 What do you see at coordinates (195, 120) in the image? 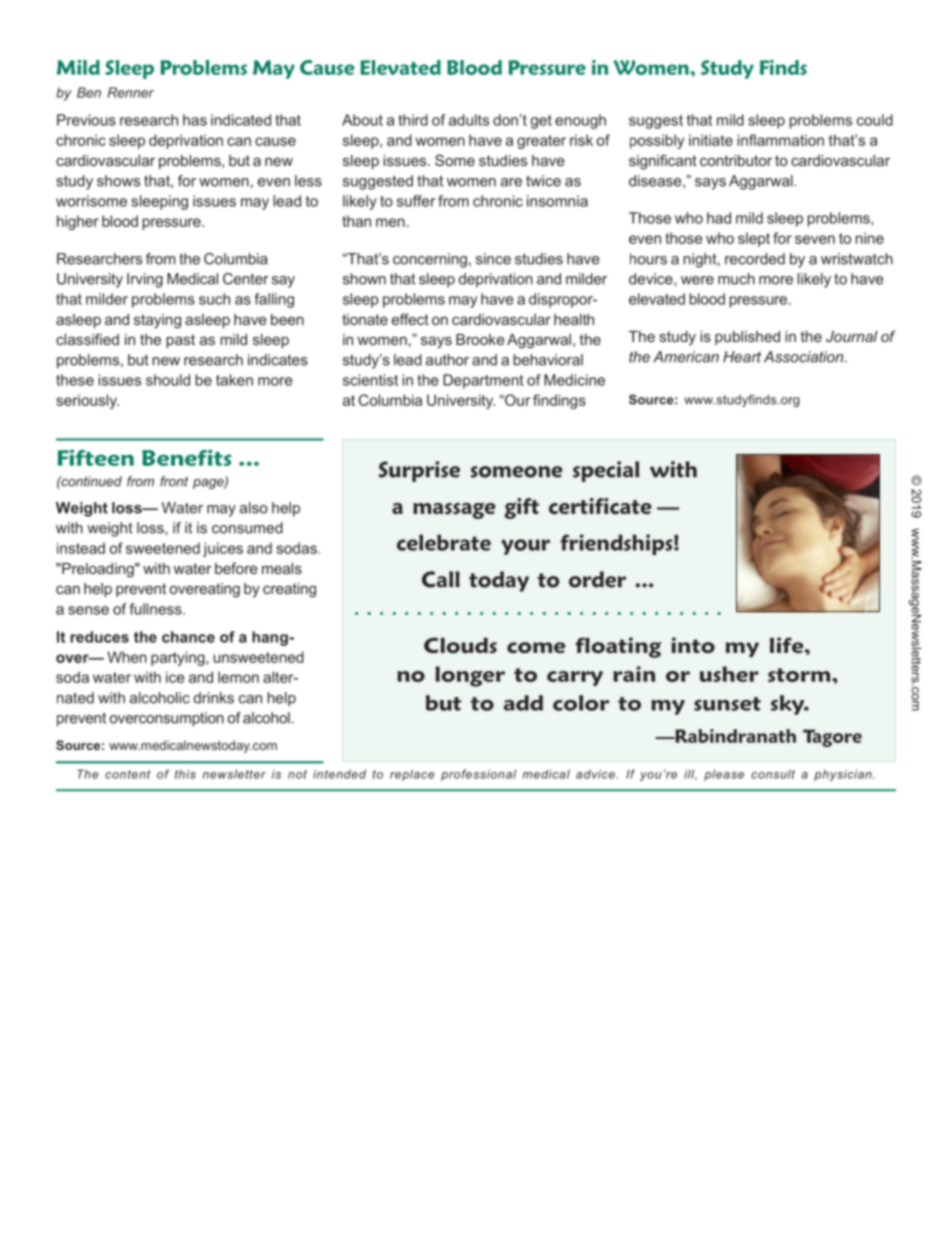
I see `has` at bounding box center [195, 120].
